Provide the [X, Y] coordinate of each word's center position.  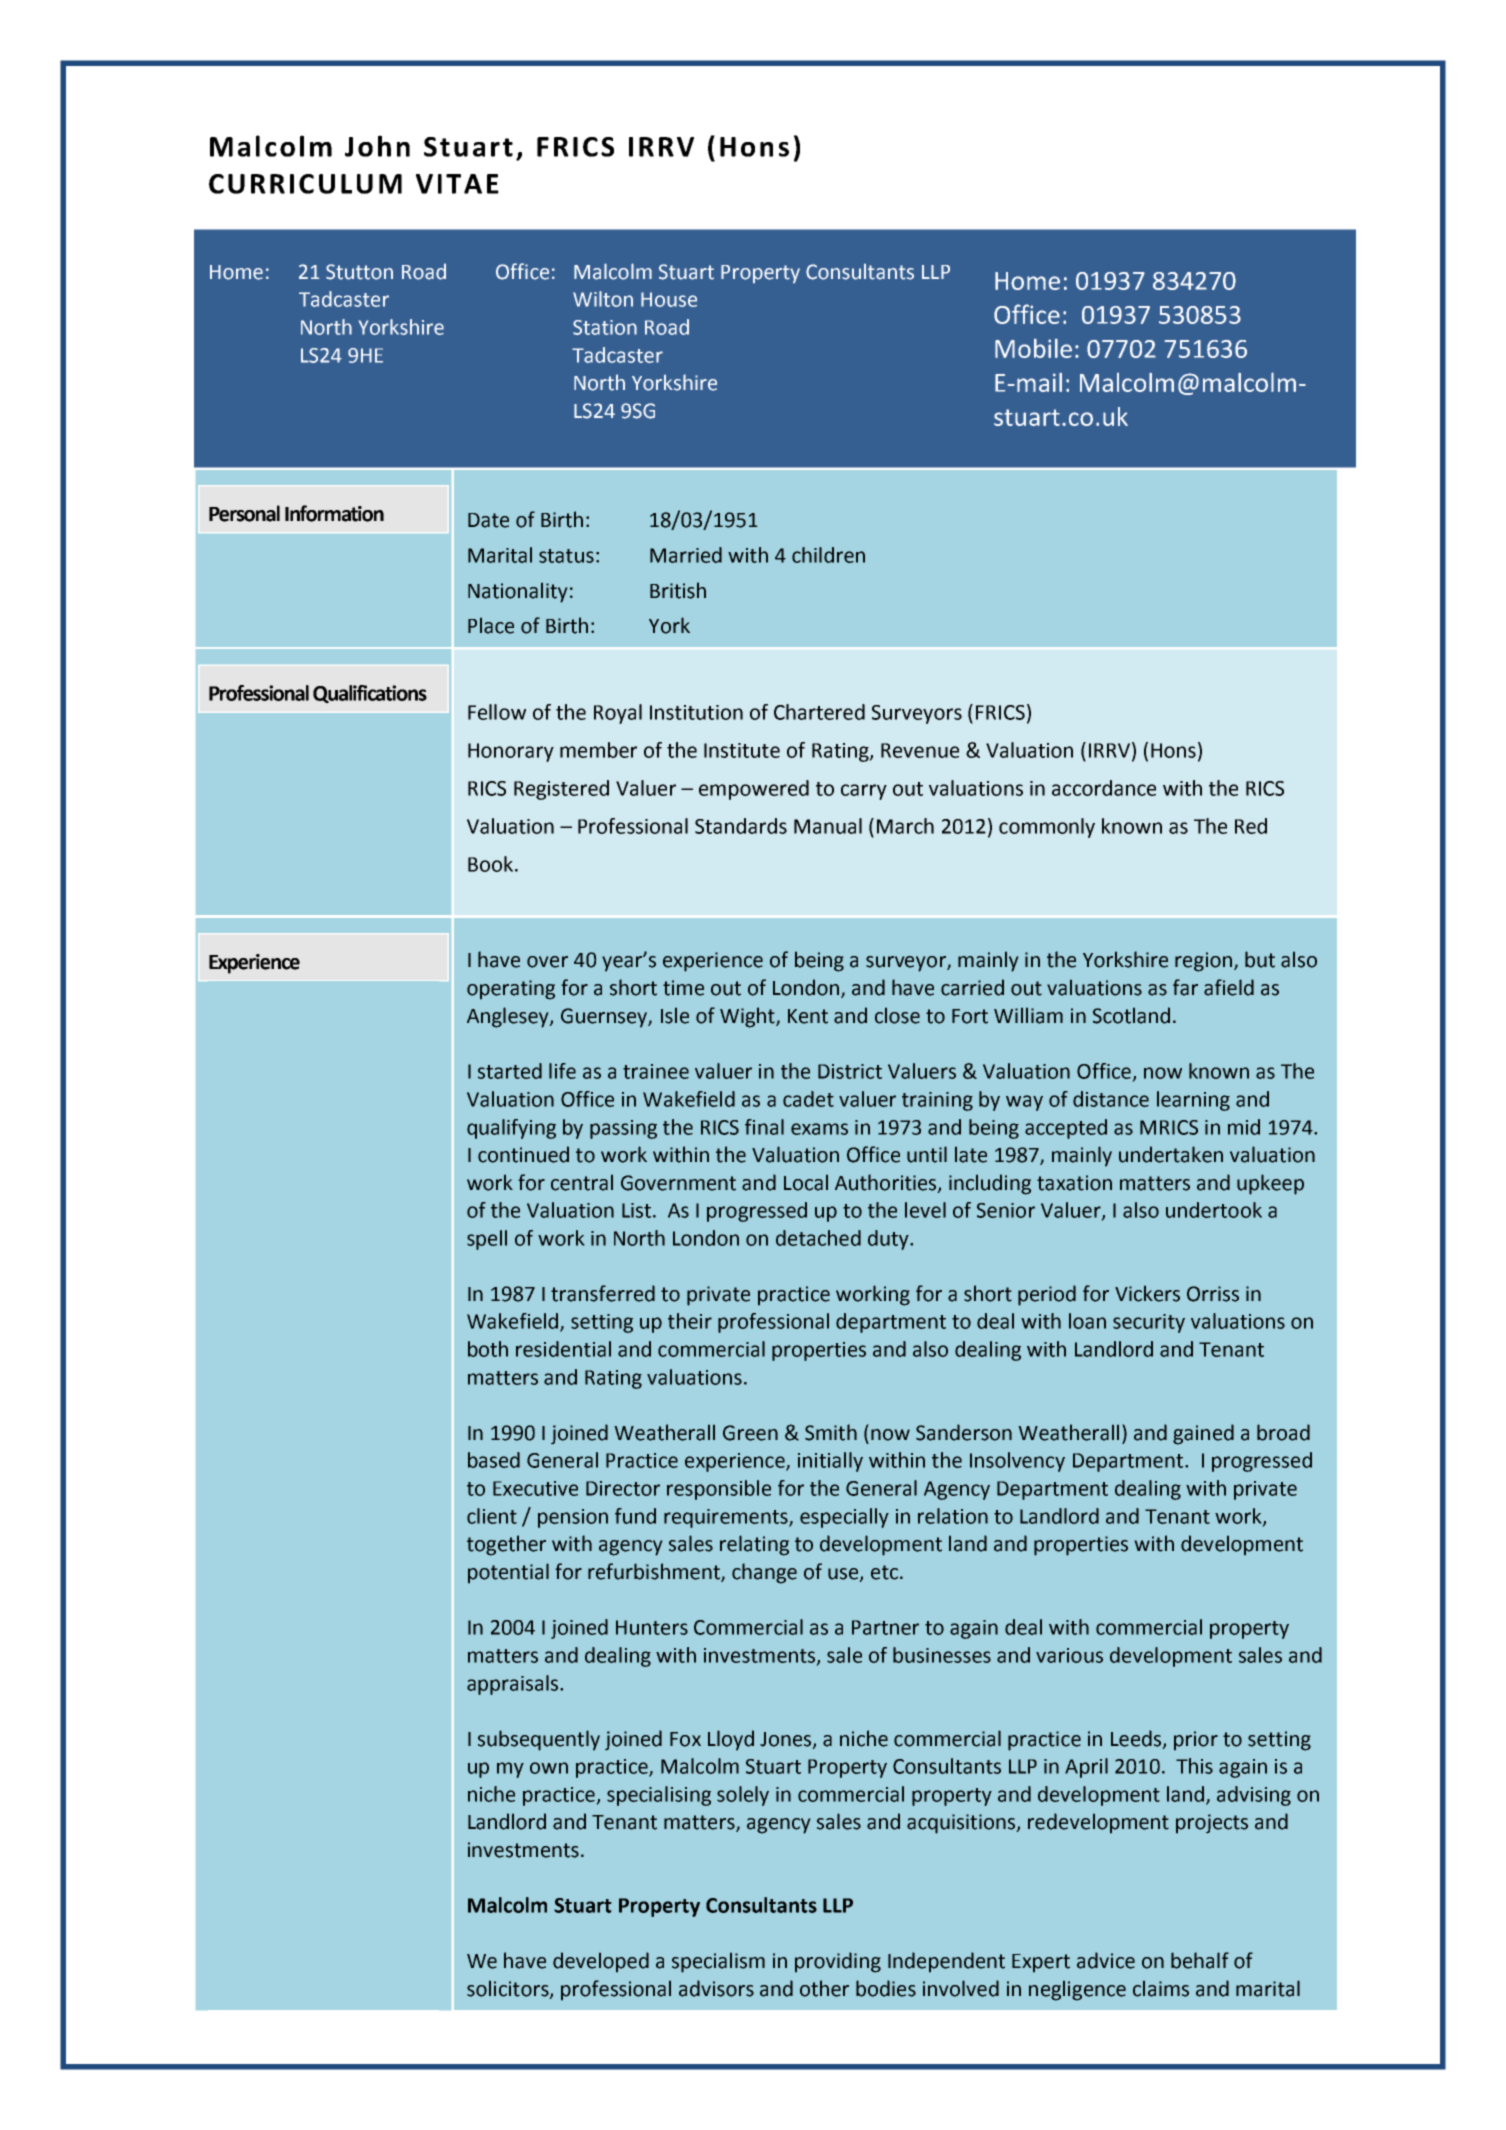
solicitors [509, 1989]
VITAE [457, 184]
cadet [808, 1099]
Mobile [1033, 348]
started [510, 1071]
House [669, 299]
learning [1193, 1101]
